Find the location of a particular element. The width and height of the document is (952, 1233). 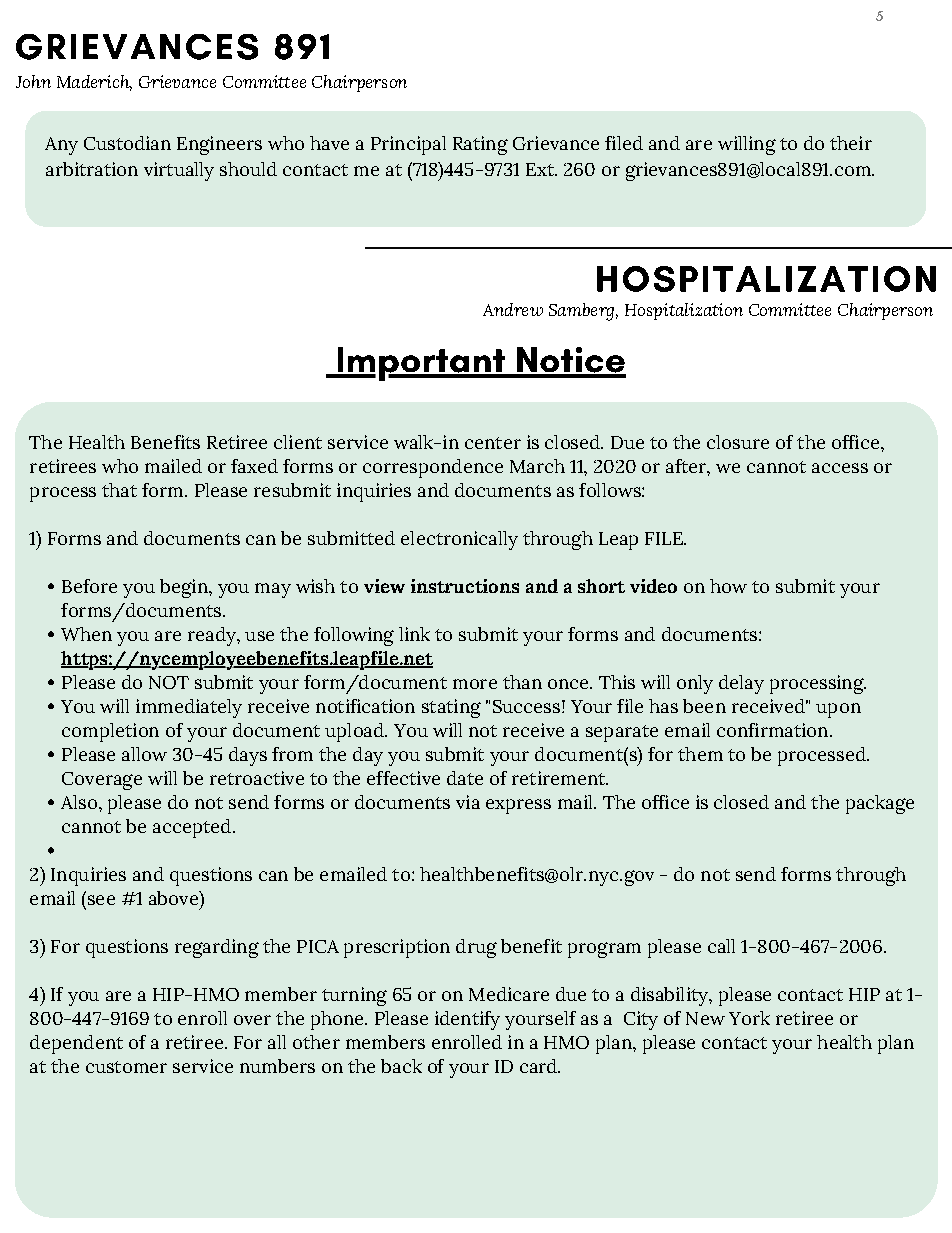

Custodian is located at coordinates (127, 143).
